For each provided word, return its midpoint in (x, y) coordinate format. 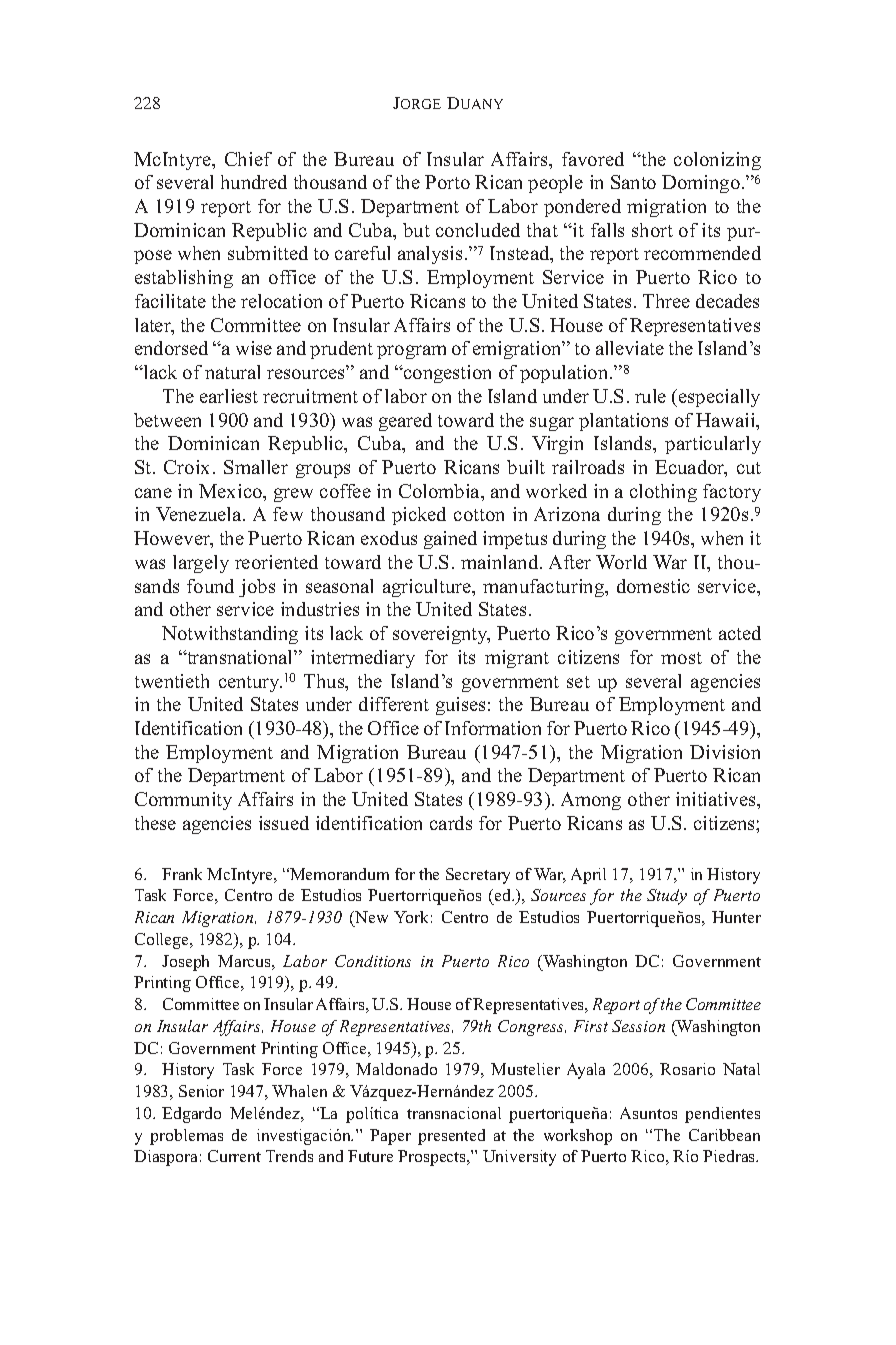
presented (451, 1137)
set (578, 682)
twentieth (172, 681)
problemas (186, 1137)
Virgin (557, 445)
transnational (240, 657)
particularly (713, 445)
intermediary (363, 659)
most (681, 658)
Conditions (373, 961)
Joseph (185, 963)
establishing (184, 279)
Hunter (736, 917)
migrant (517, 659)
